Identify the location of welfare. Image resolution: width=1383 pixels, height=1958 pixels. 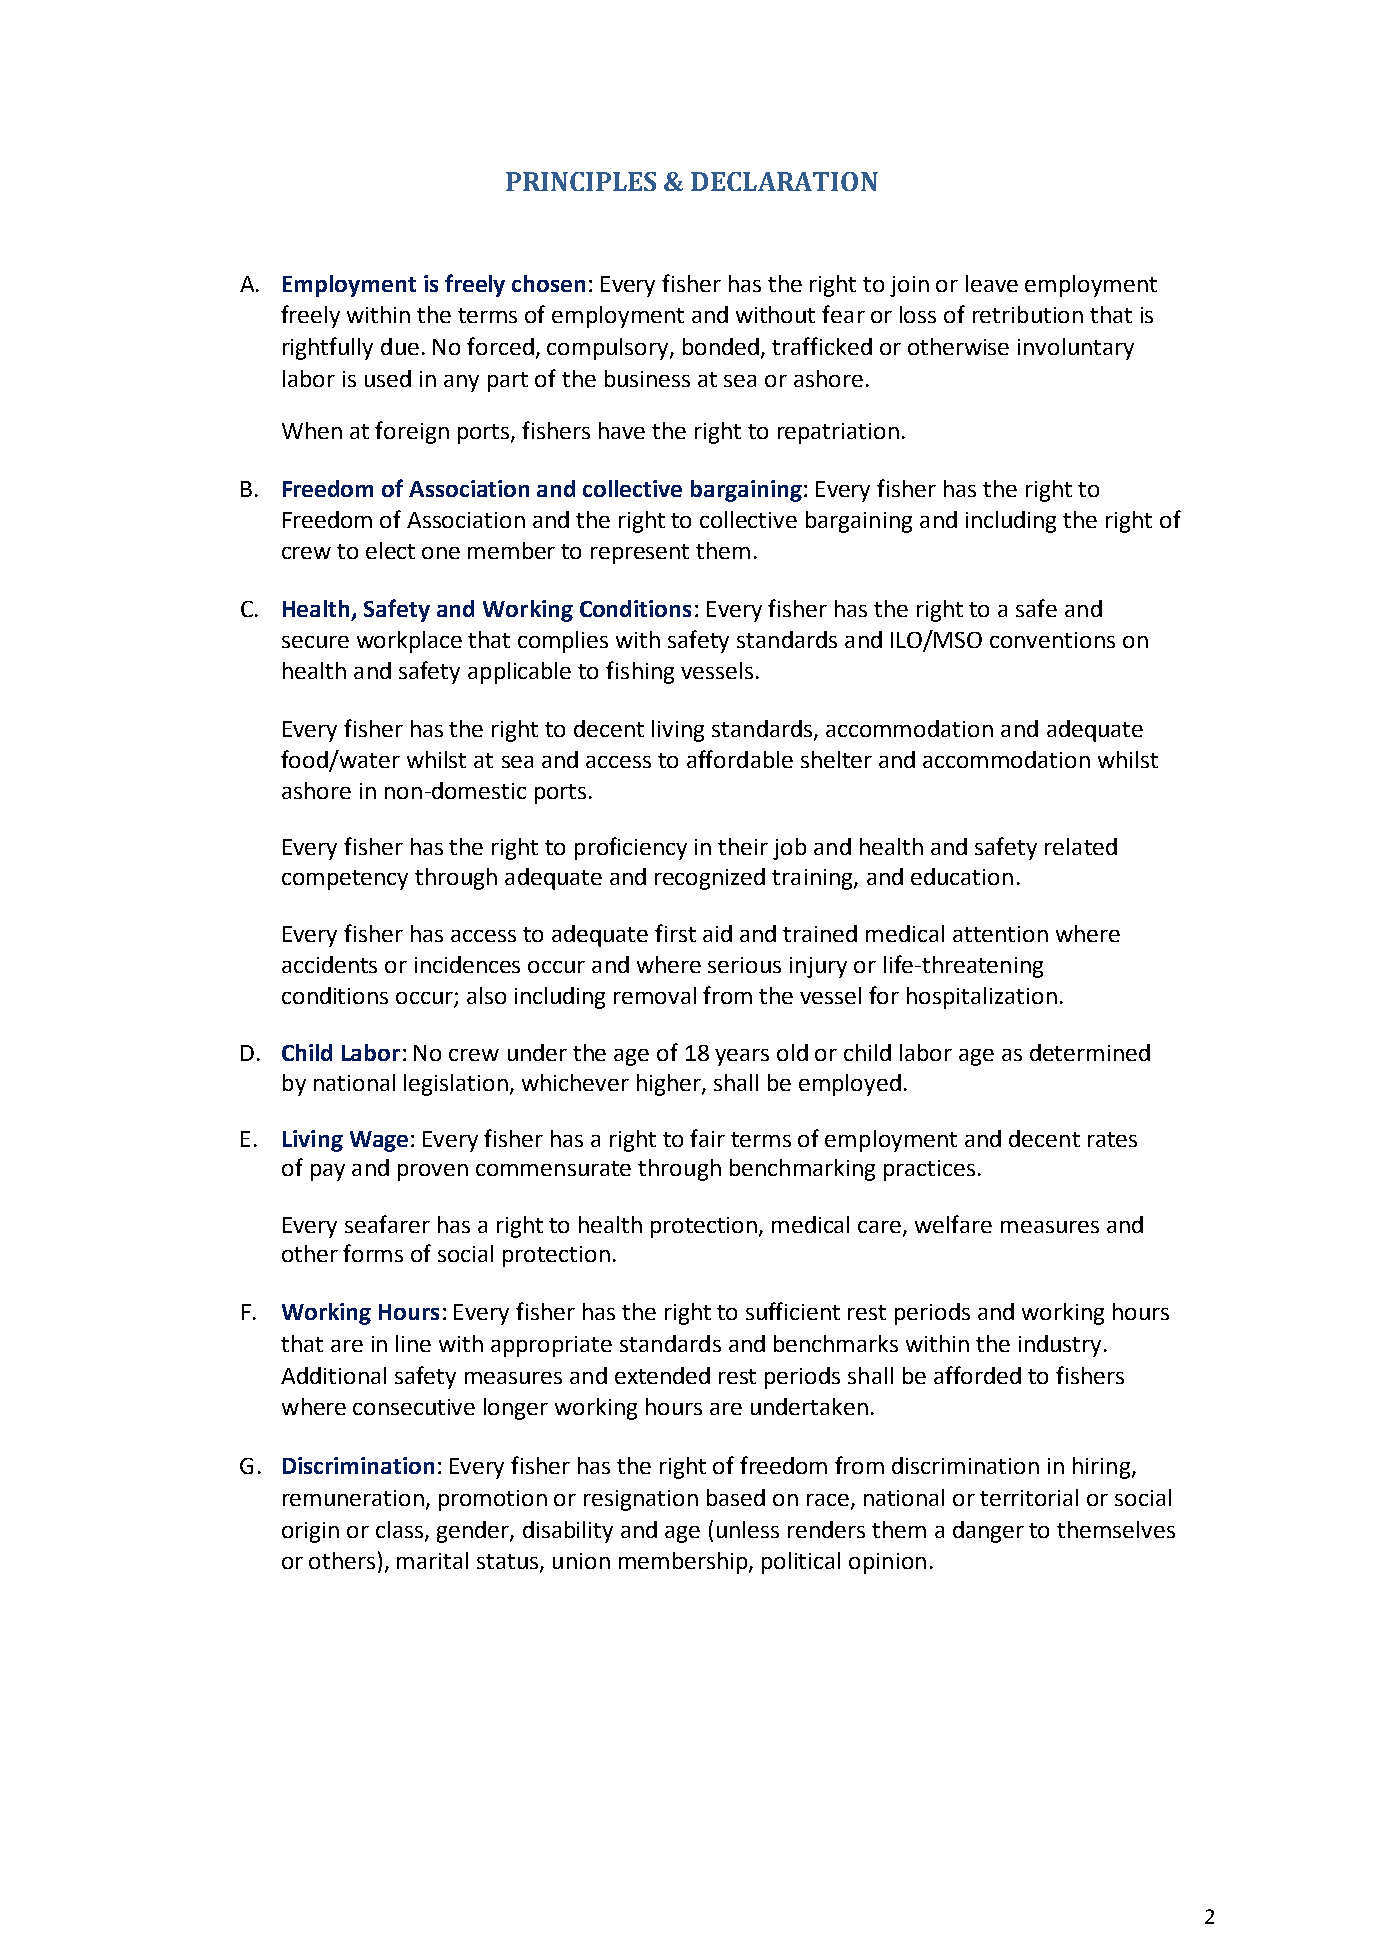
(953, 1224).
